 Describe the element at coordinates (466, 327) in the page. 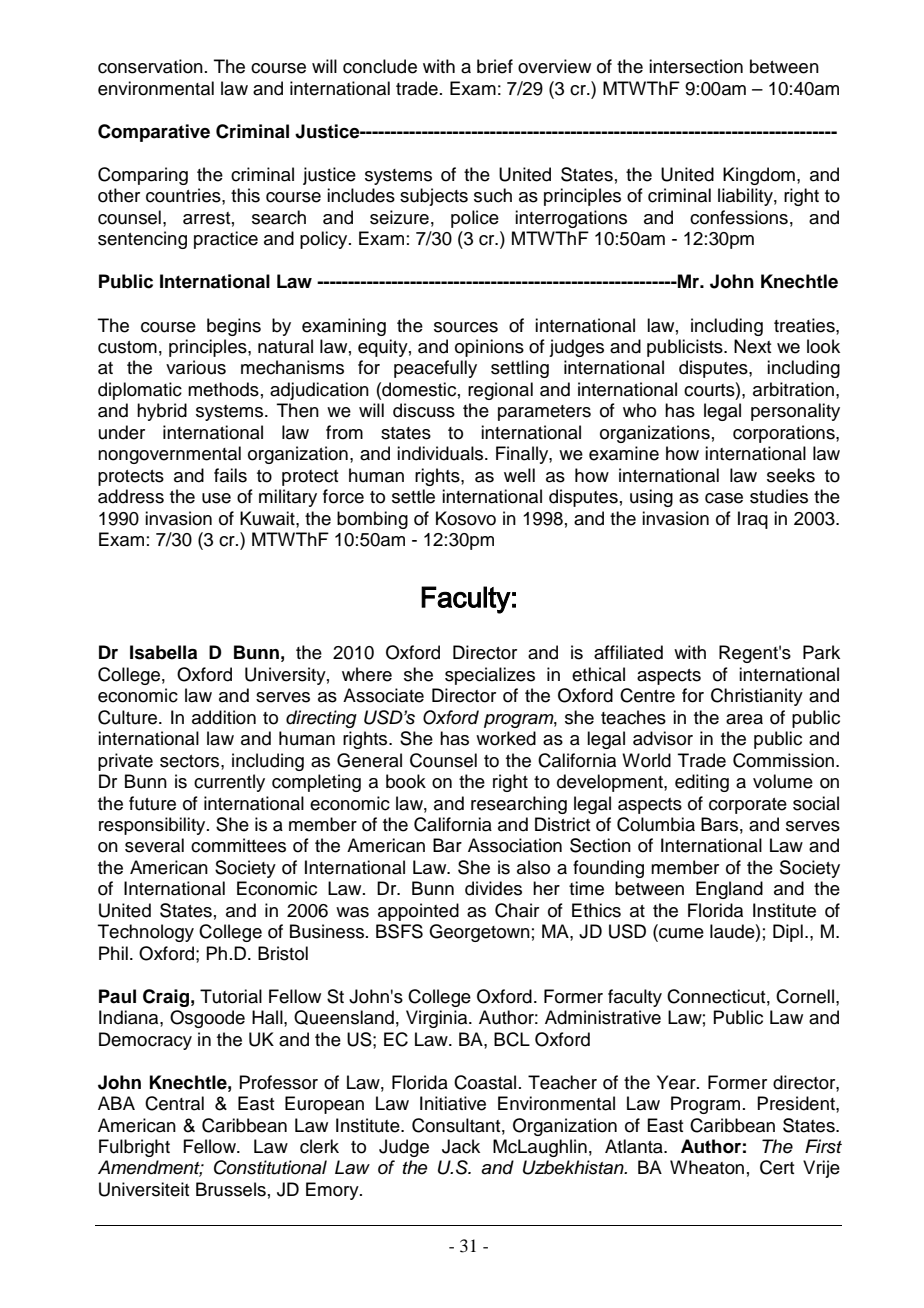

I see `sources` at that location.
